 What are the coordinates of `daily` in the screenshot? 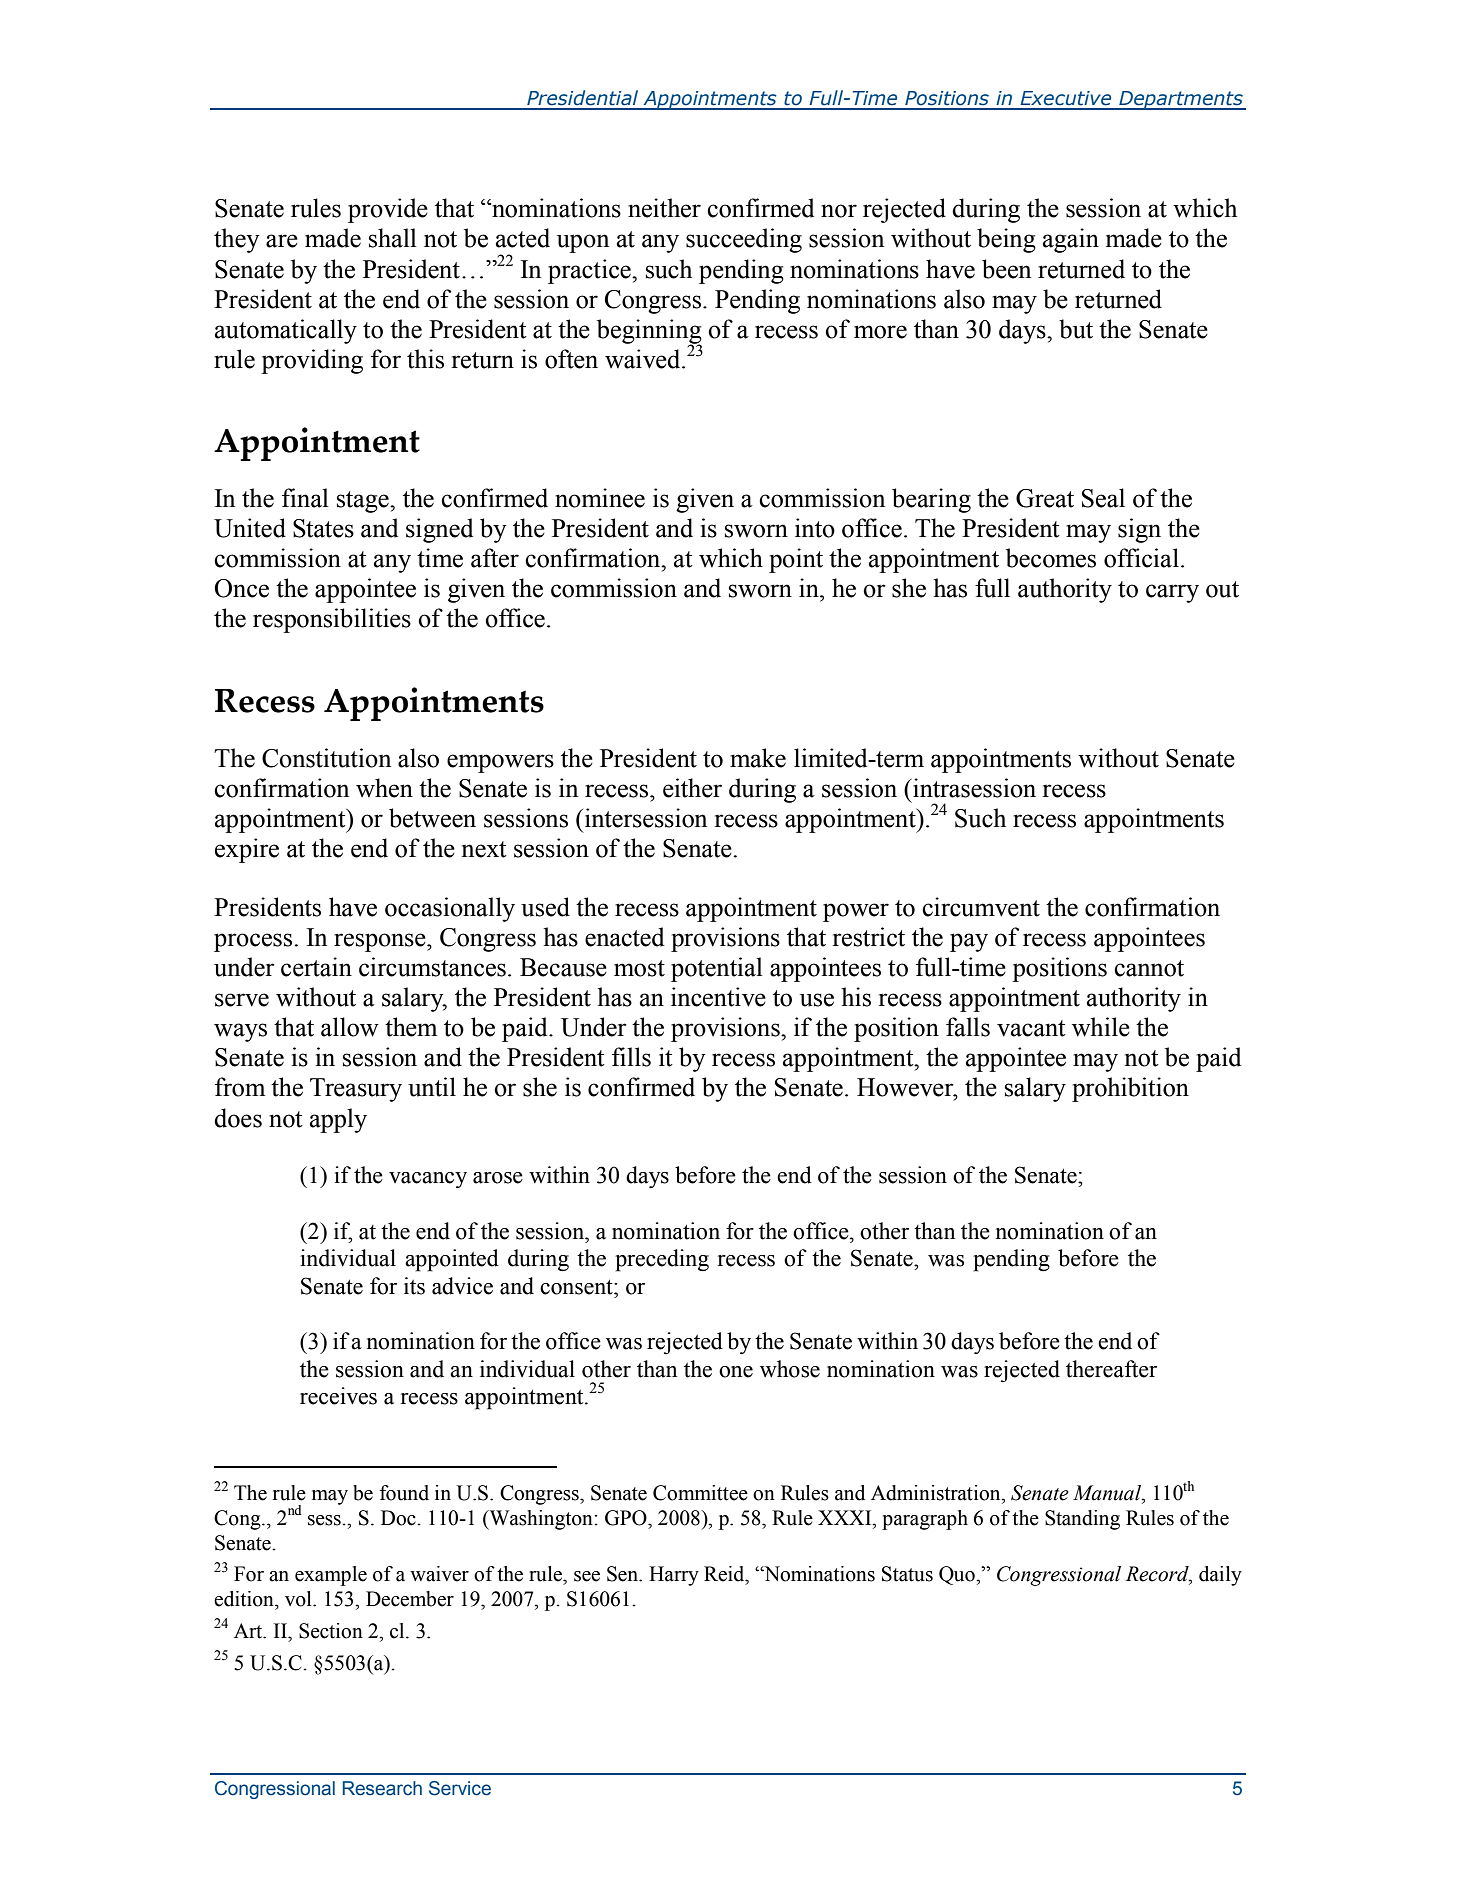 It's located at (1220, 1576).
